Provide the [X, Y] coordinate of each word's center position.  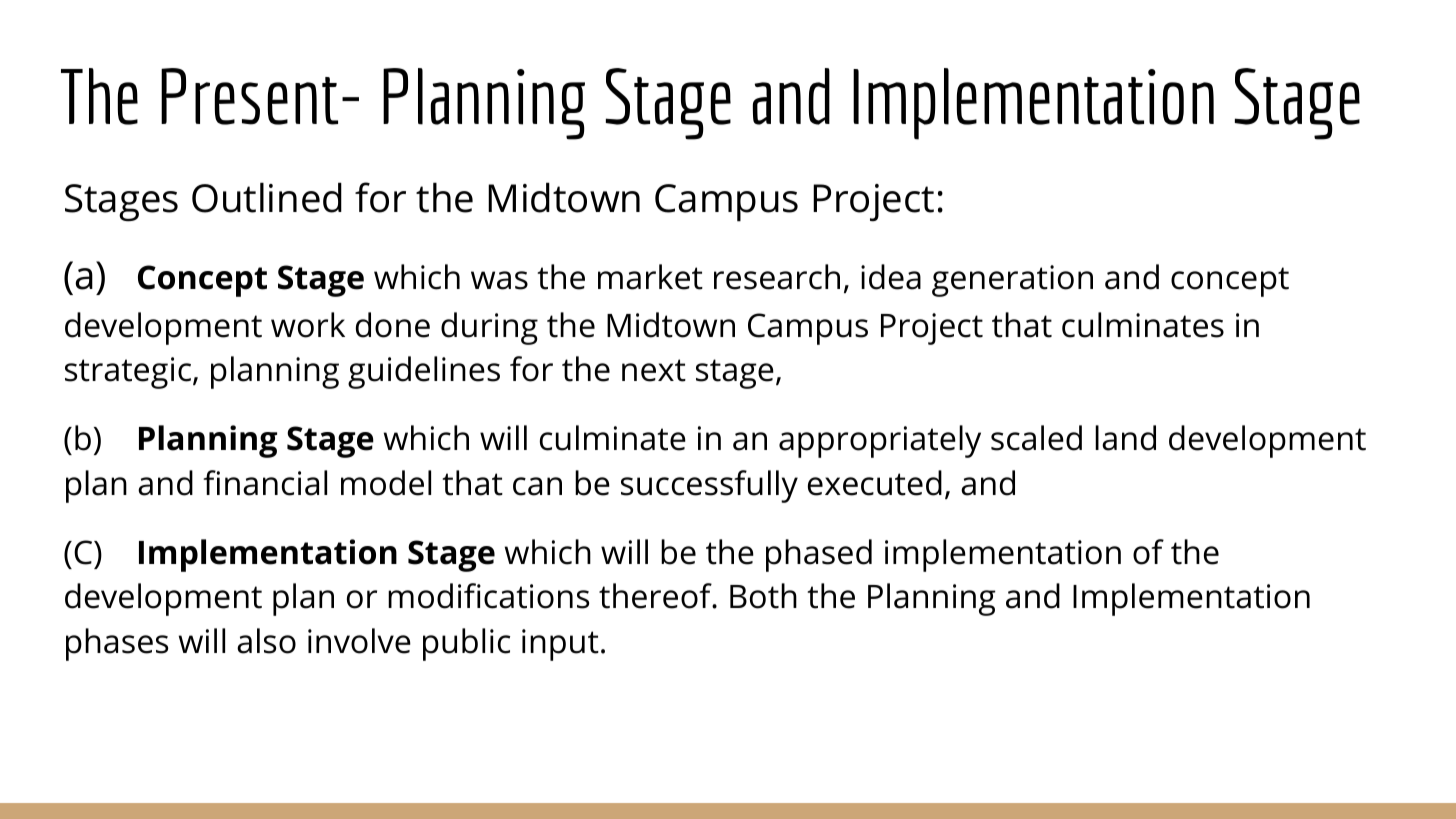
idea [891, 277]
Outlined [267, 197]
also [266, 641]
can [537, 486]
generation [1012, 281]
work [308, 325]
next [654, 370]
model [386, 483]
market [650, 277]
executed [875, 483]
